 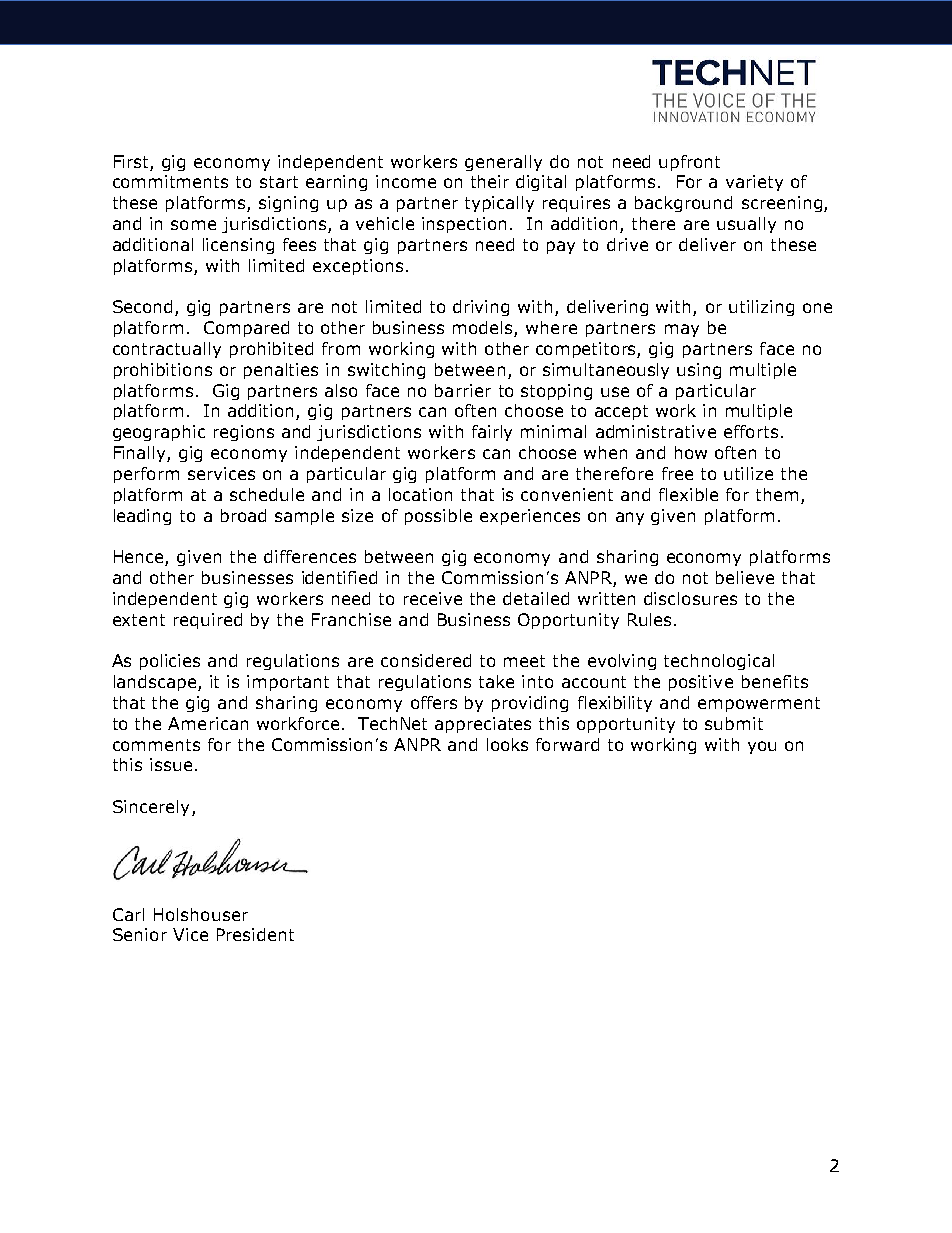 I want to click on fairly, so click(x=492, y=433).
